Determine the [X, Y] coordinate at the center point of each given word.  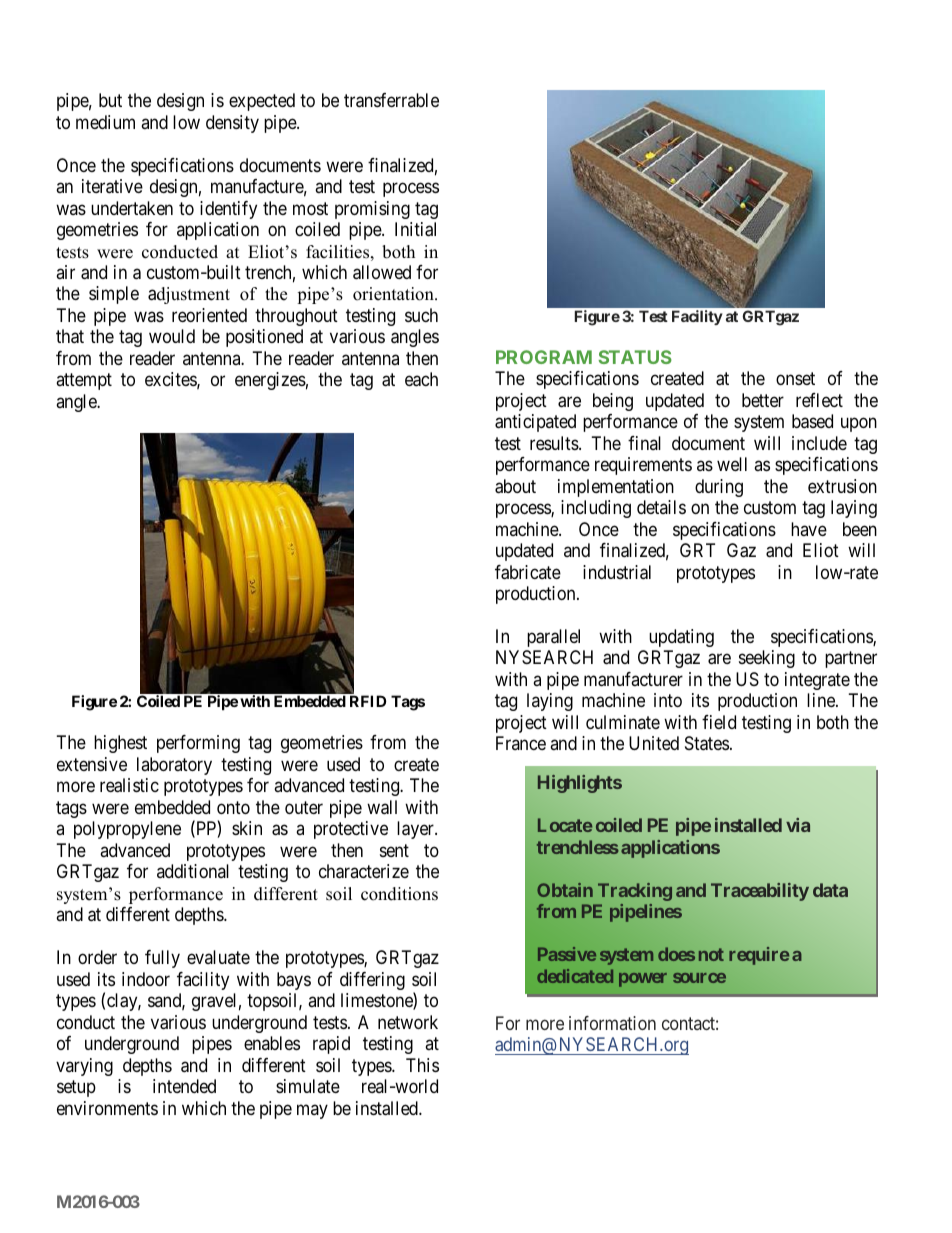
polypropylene [127, 830]
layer [416, 830]
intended [184, 1086]
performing [198, 744]
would [172, 336]
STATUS [635, 357]
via [798, 825]
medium [105, 122]
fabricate [528, 572]
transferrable [391, 100]
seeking [767, 659]
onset [795, 378]
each [421, 379]
